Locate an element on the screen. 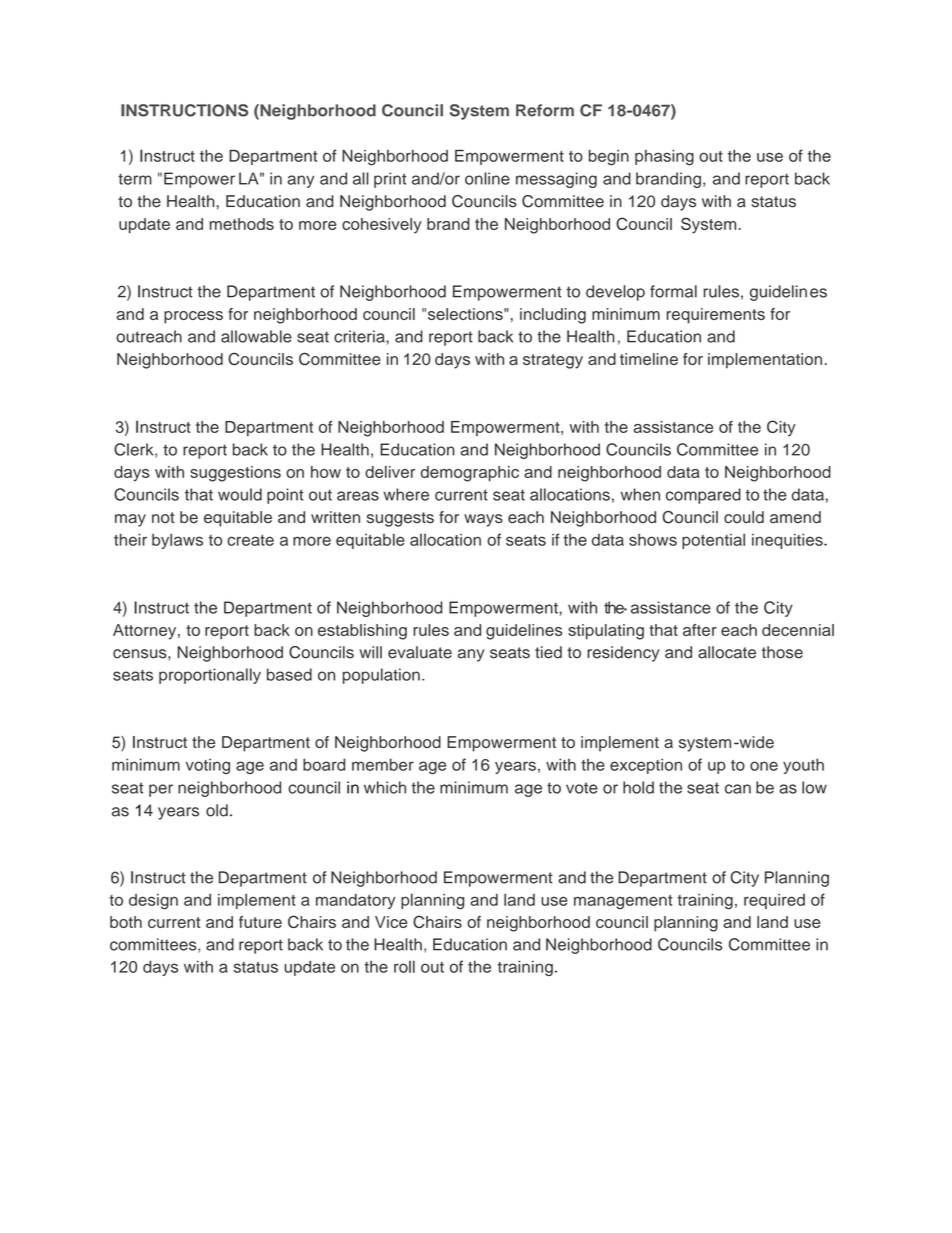 The width and height of the screenshot is (952, 1233). online is located at coordinates (487, 178).
